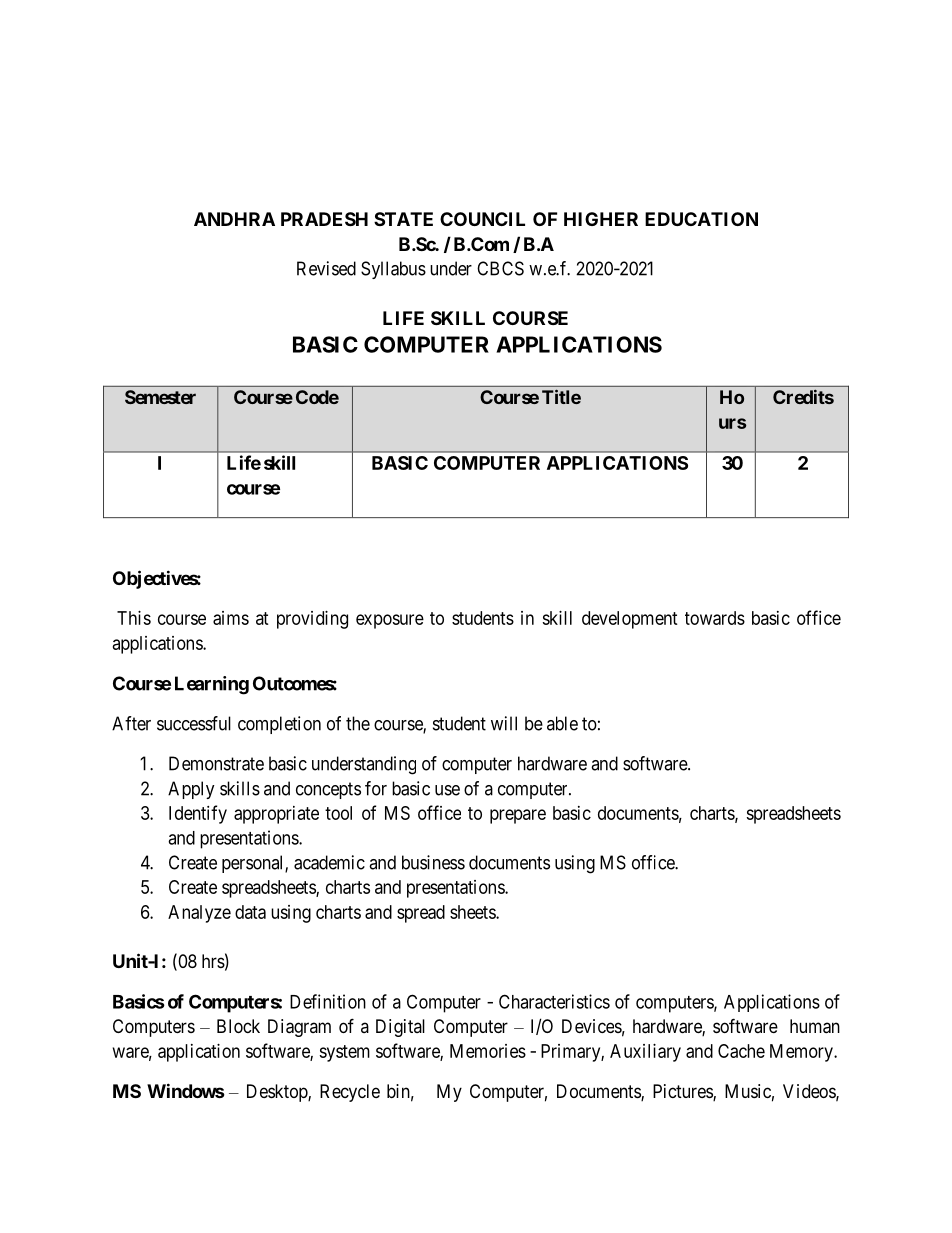 The image size is (952, 1233). Describe the element at coordinates (390, 621) in the image. I see `exposure` at that location.
